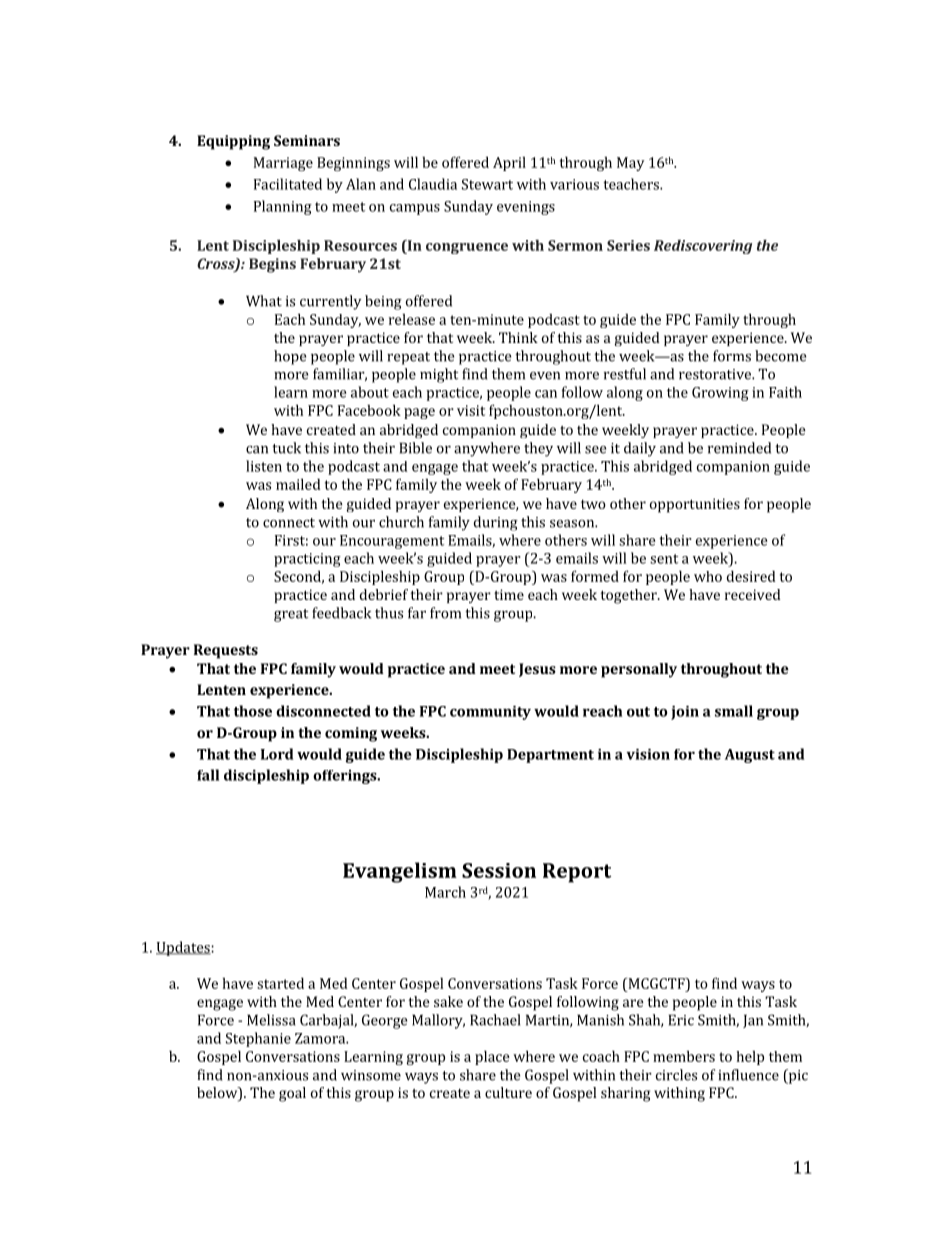 This page has width=952, height=1233. Describe the element at coordinates (538, 449) in the page. I see `they` at that location.
